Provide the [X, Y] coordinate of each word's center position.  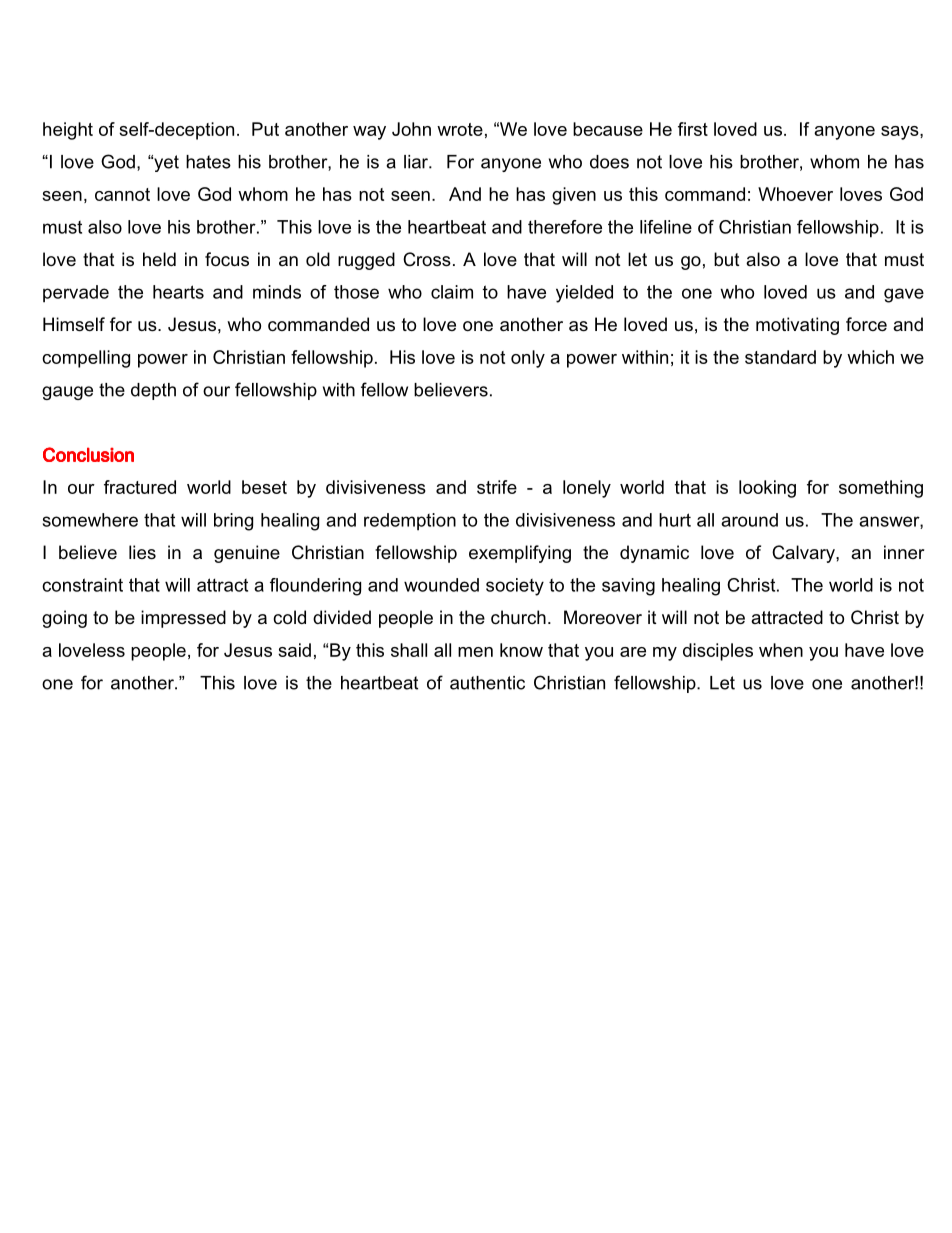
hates [208, 162]
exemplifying [520, 554]
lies [142, 552]
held [159, 259]
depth [153, 391]
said [294, 650]
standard [780, 357]
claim [452, 292]
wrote [460, 129]
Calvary [804, 554]
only [528, 359]
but [727, 259]
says [901, 133]
